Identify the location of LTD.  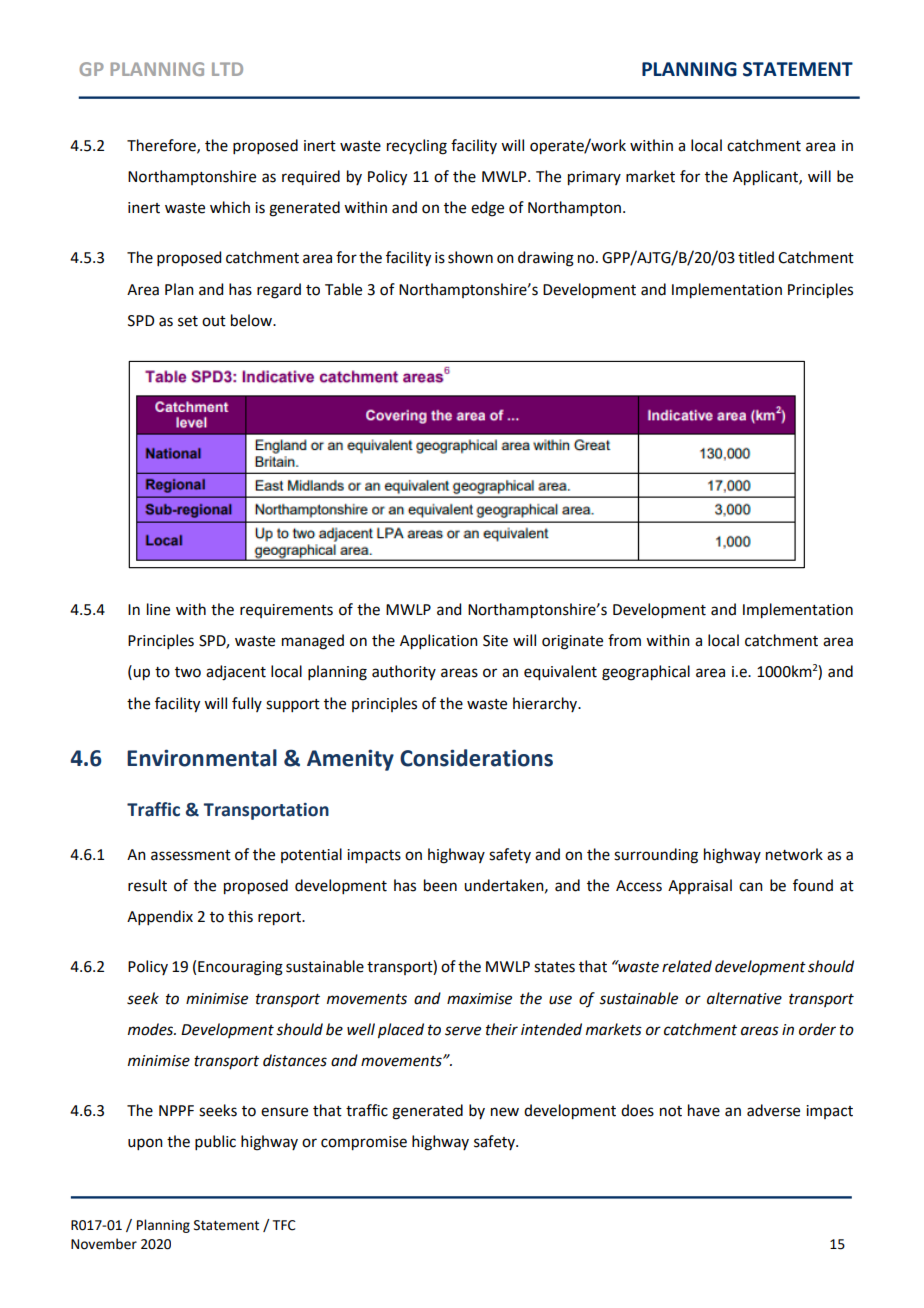
(227, 69).
